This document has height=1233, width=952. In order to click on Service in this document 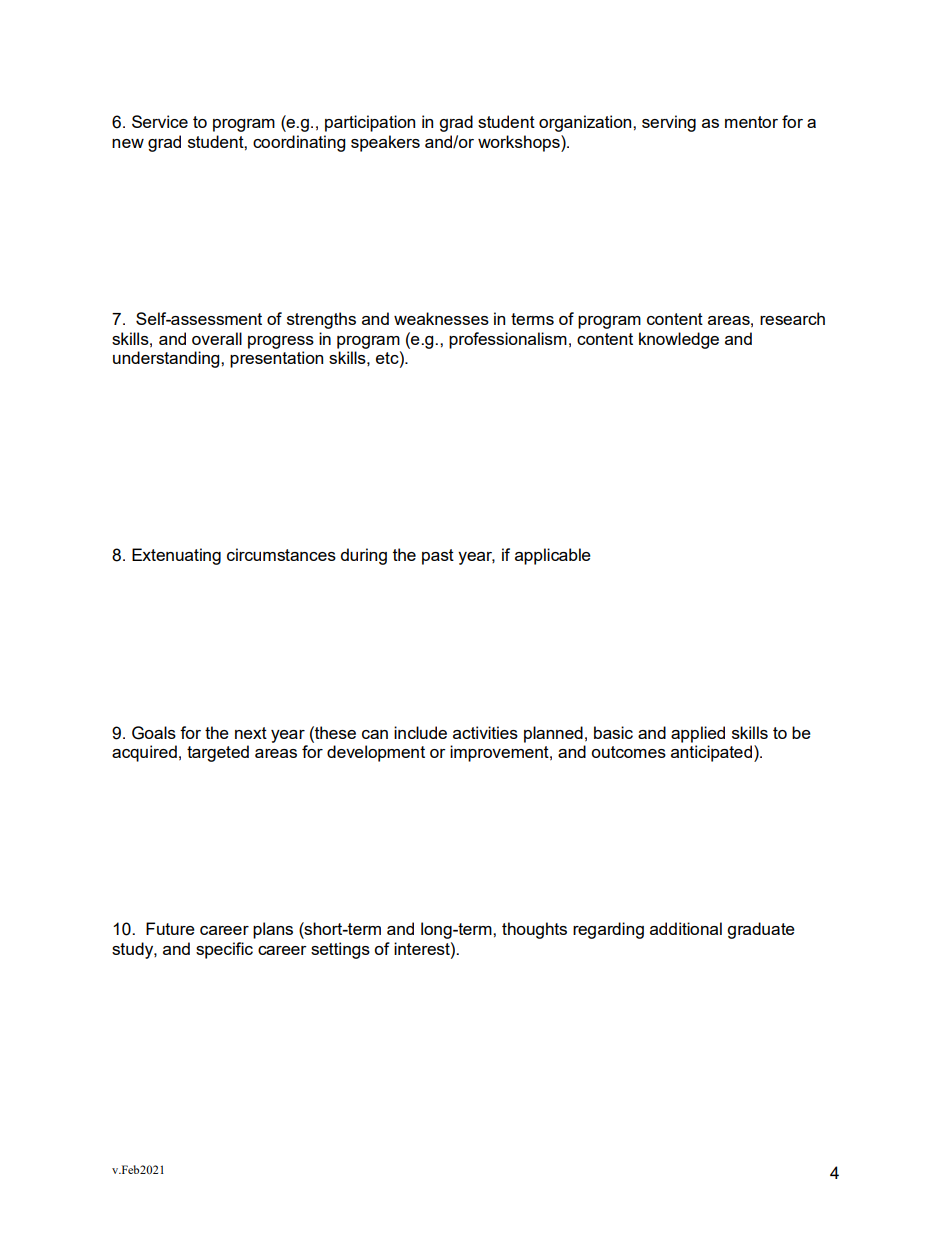, I will do `click(160, 121)`.
